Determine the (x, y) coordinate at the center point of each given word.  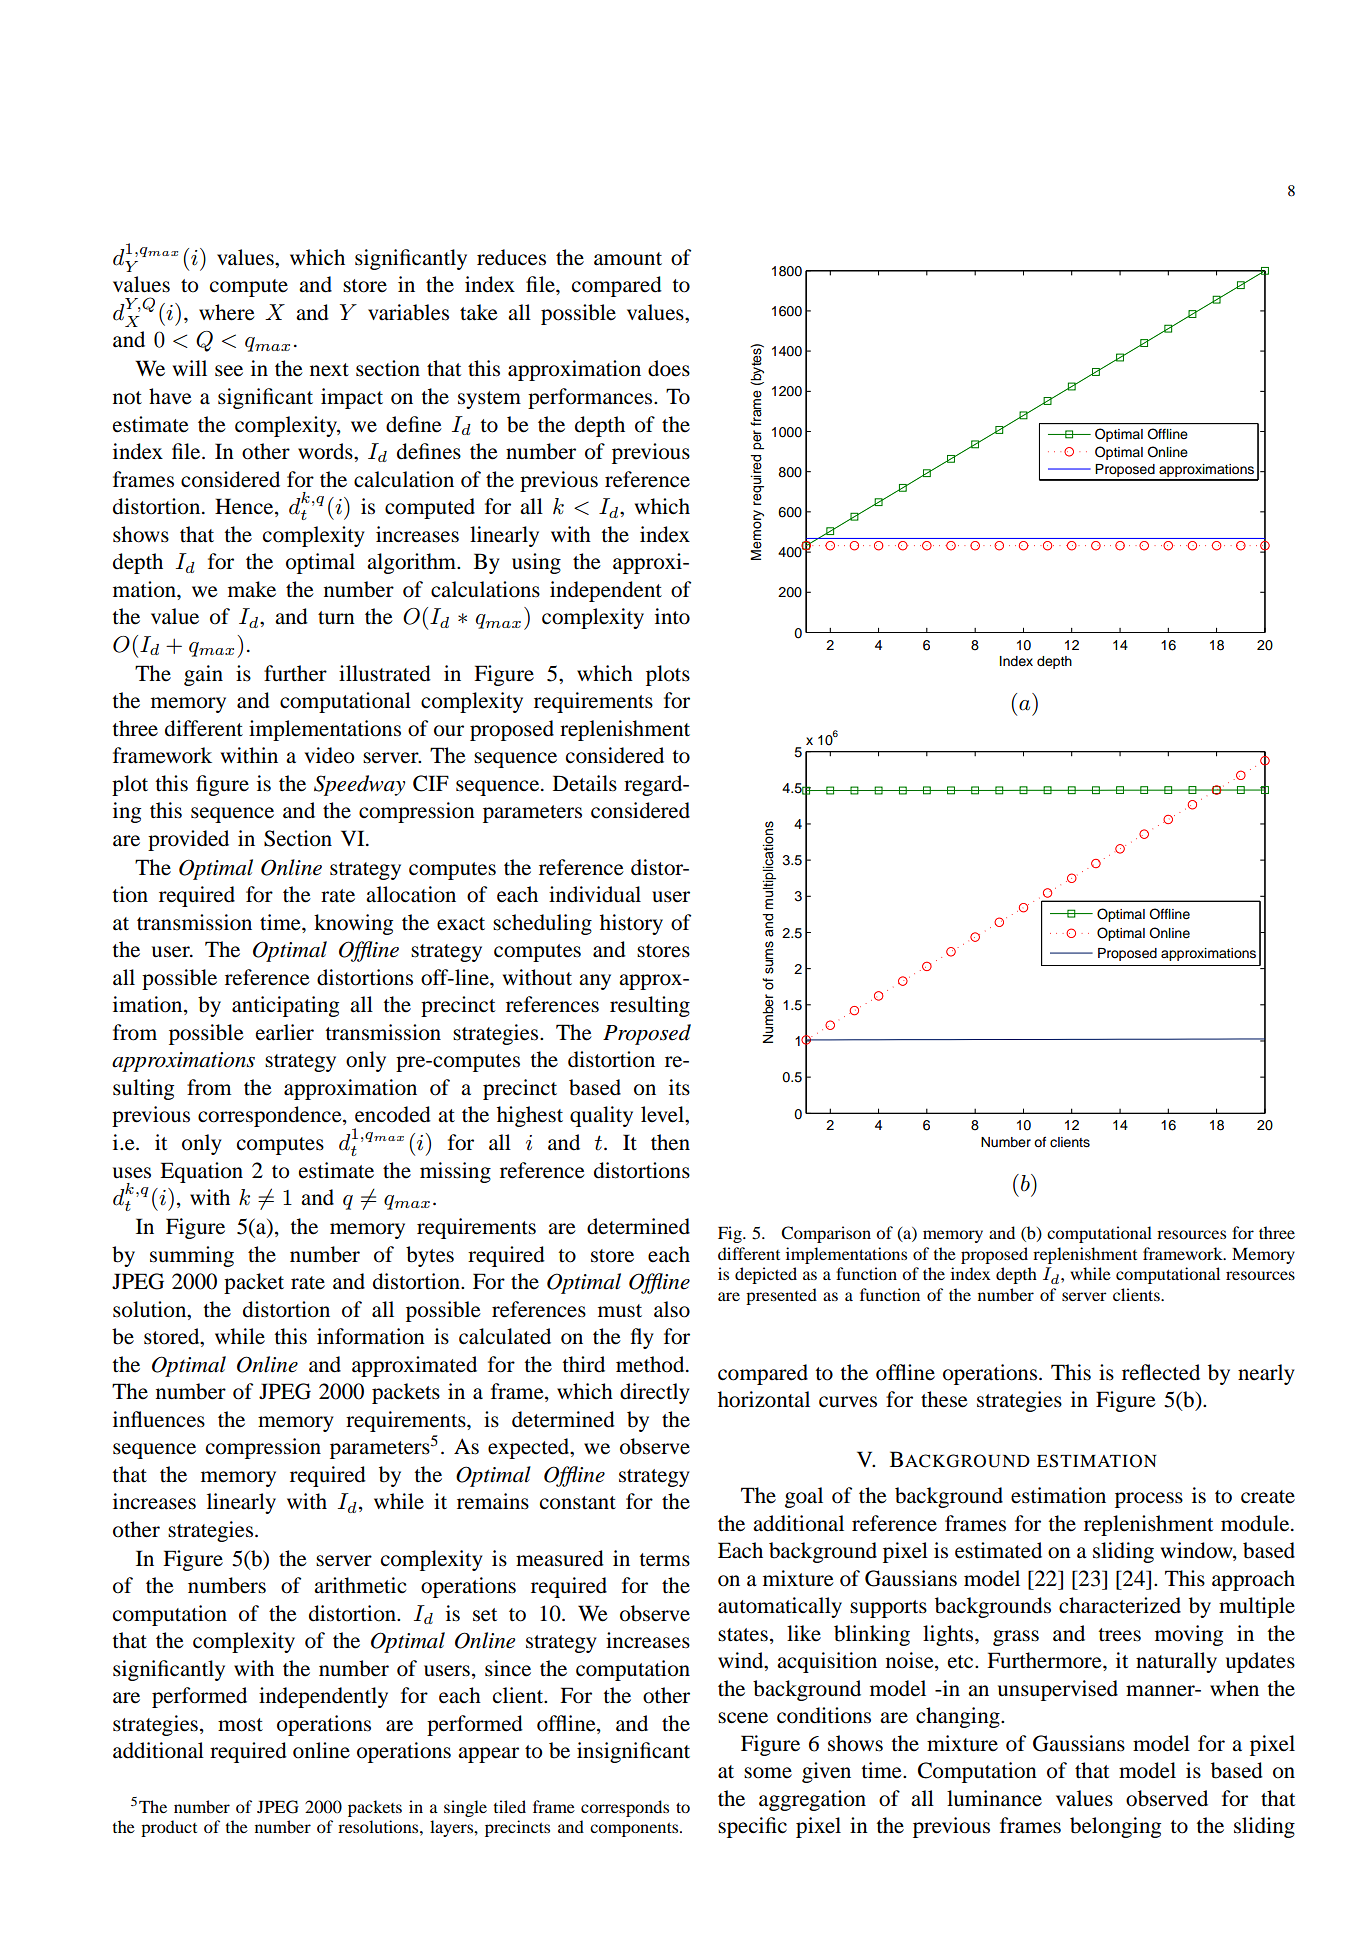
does (669, 368)
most (240, 1725)
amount (628, 259)
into (672, 616)
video (329, 755)
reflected (1161, 1372)
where (227, 312)
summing (192, 1256)
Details (585, 783)
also (672, 1309)
